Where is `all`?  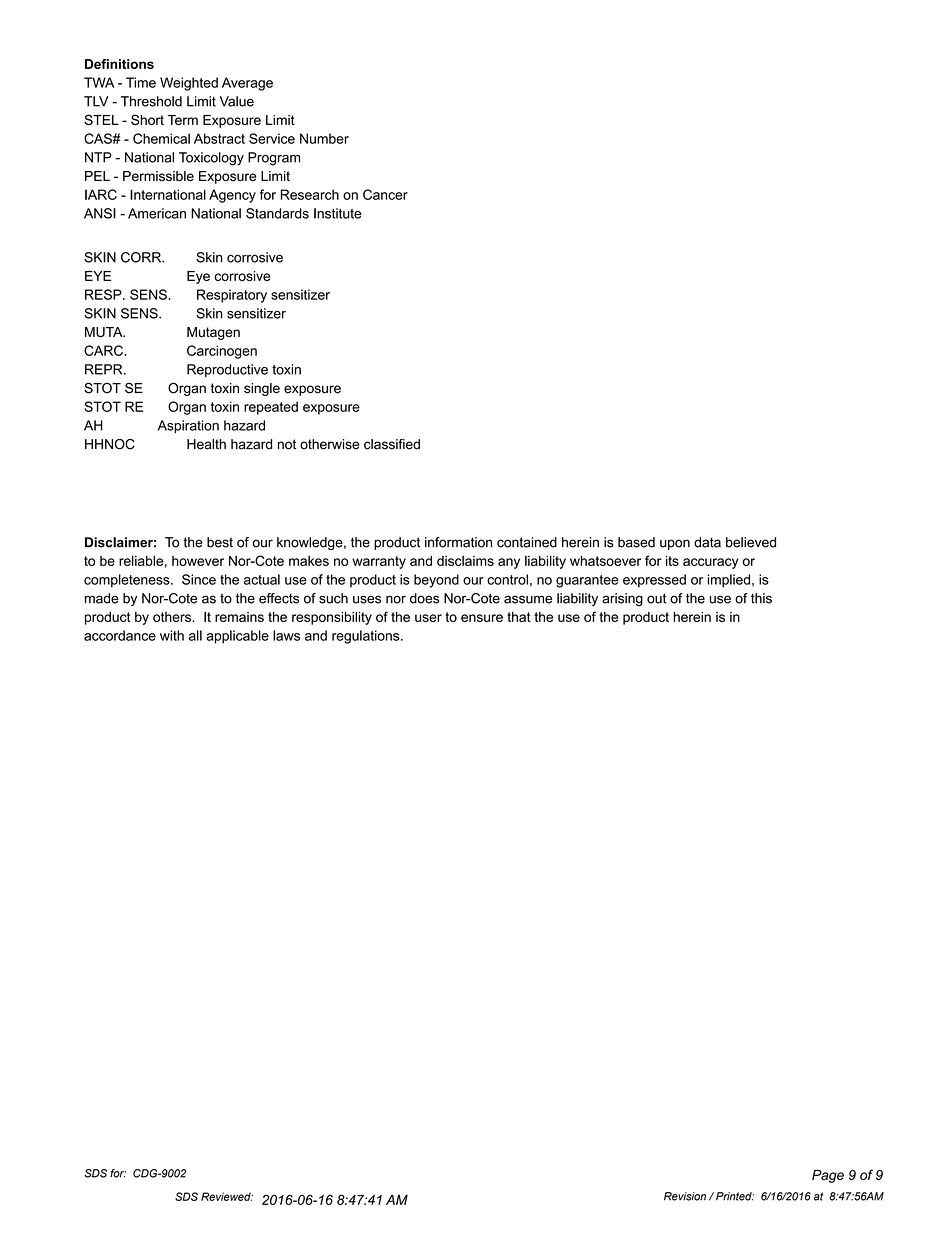
all is located at coordinates (195, 635).
